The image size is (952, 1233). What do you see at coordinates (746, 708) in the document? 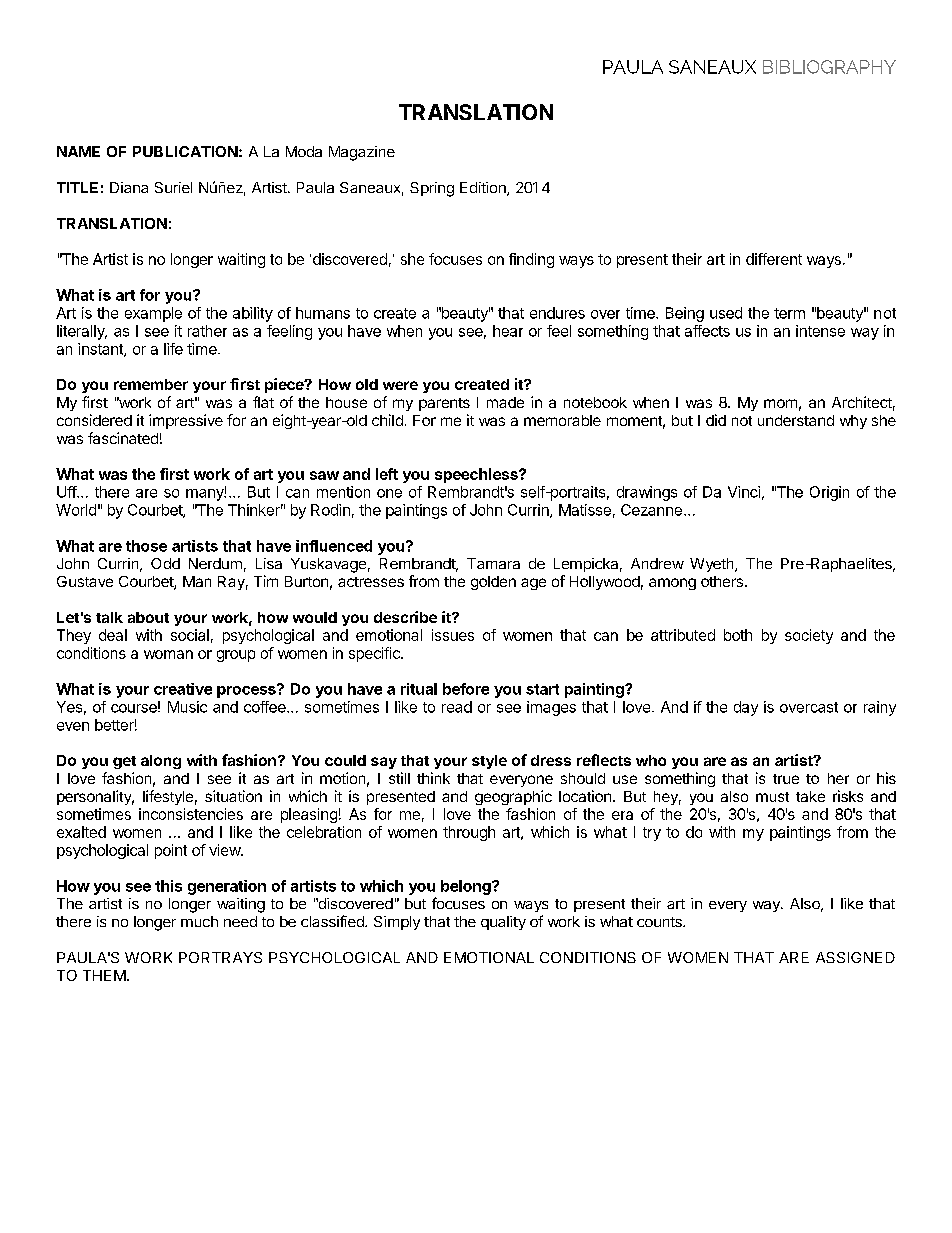
I see `day` at bounding box center [746, 708].
